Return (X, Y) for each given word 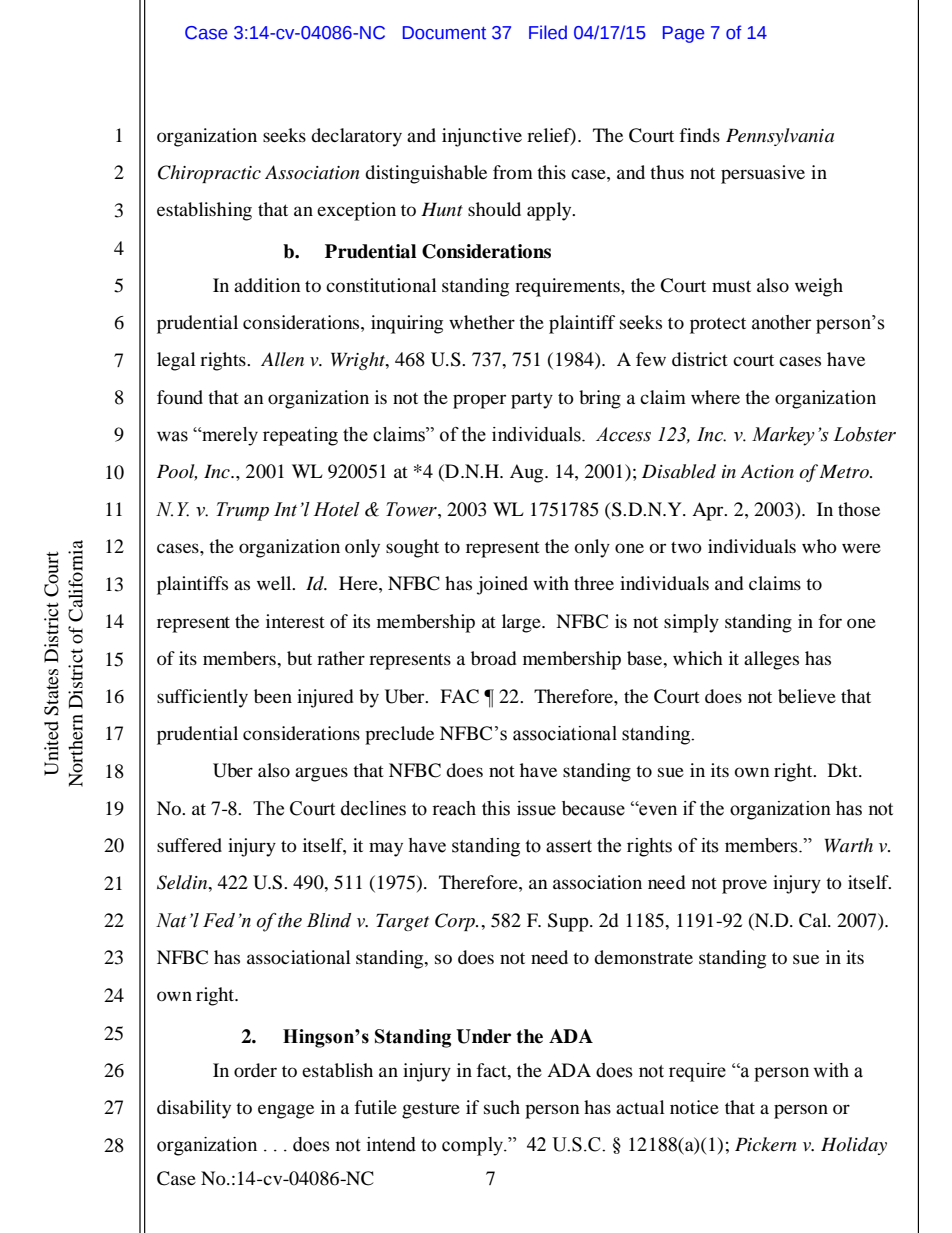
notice (694, 1107)
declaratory (356, 137)
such (502, 1107)
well (275, 583)
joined (502, 585)
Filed (548, 32)
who (819, 546)
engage (286, 1111)
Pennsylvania (780, 137)
